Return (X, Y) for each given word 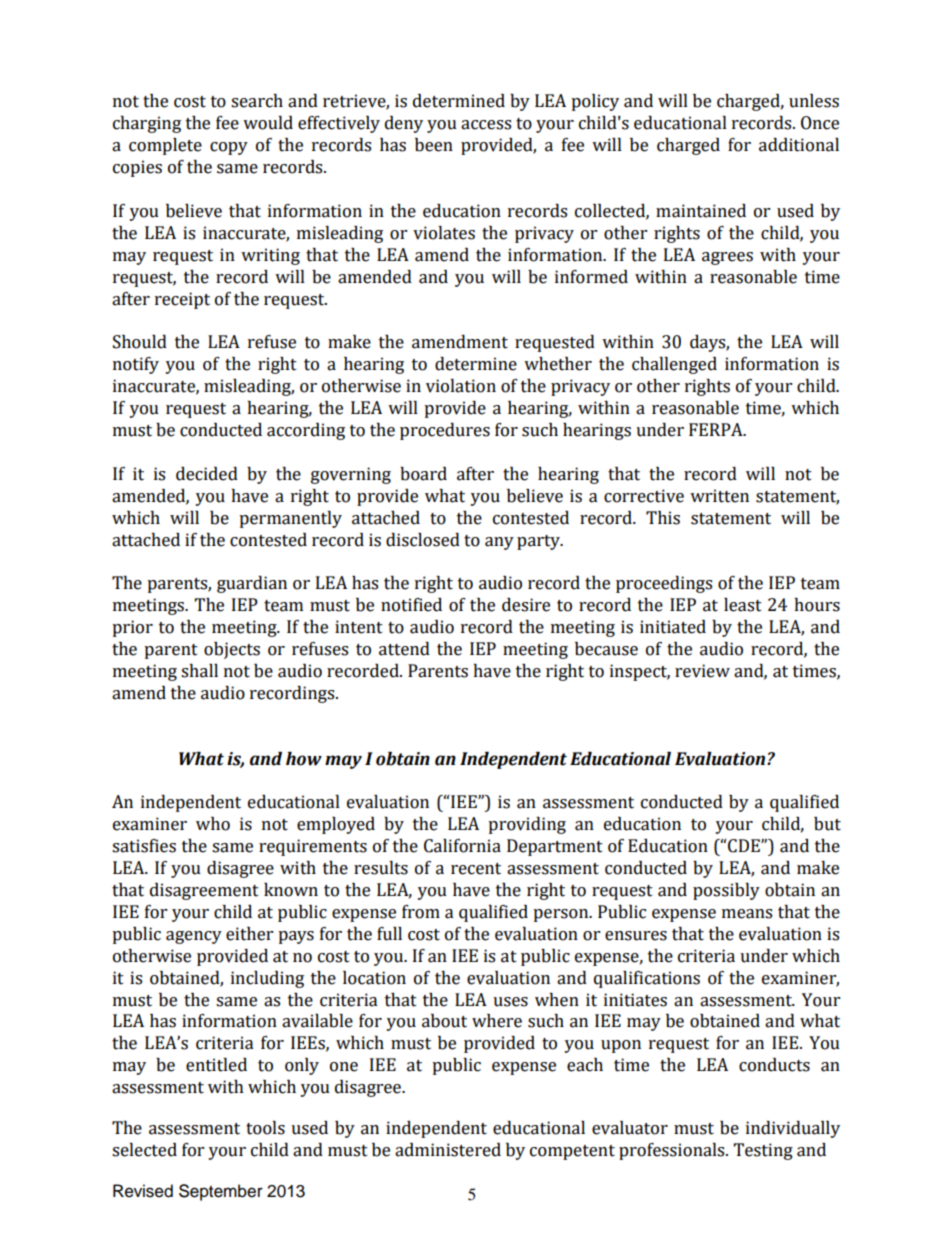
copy (229, 148)
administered (448, 1150)
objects (232, 650)
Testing (763, 1151)
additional (799, 145)
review (702, 671)
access (486, 125)
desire (526, 605)
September (221, 1192)
